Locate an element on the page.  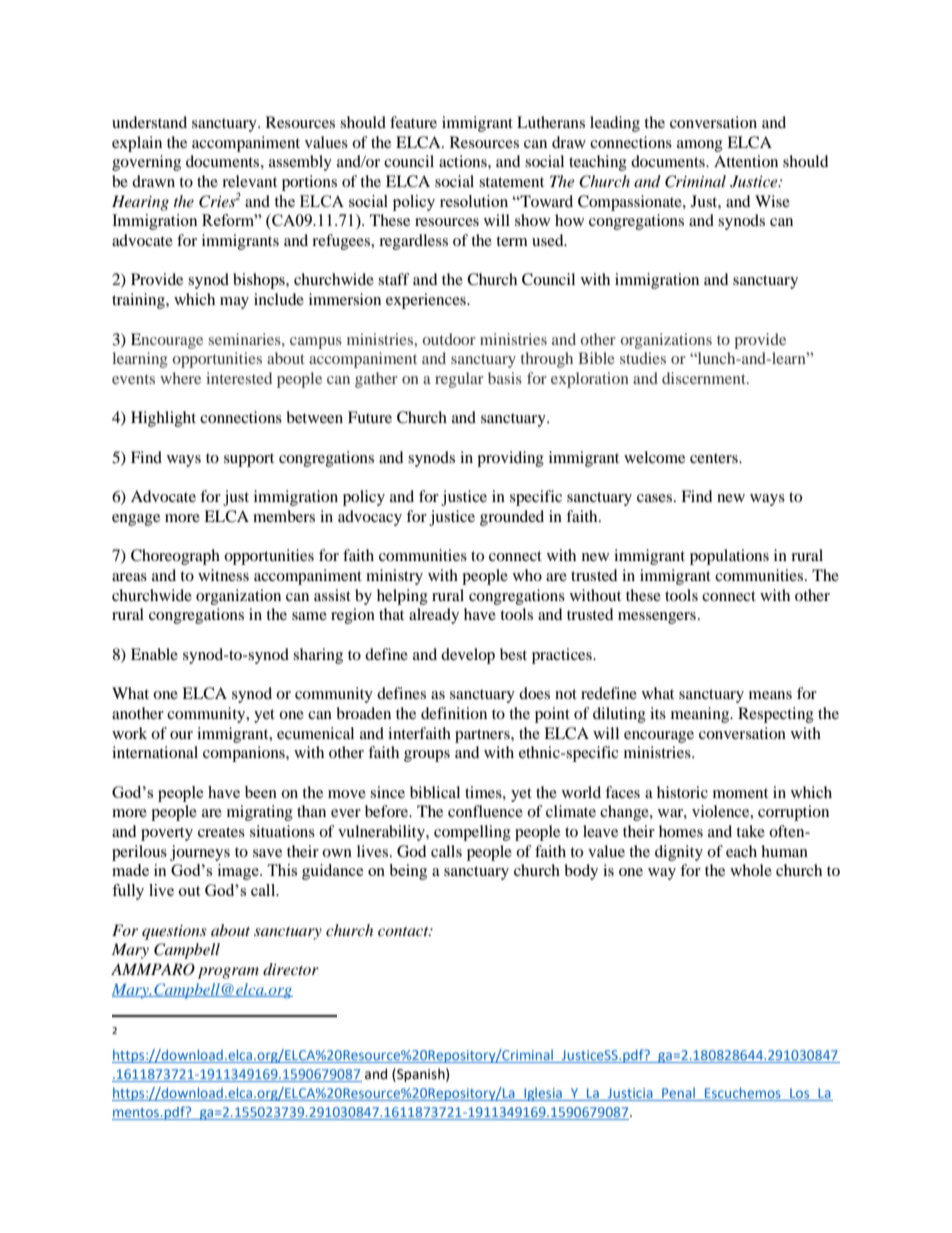
among is located at coordinates (700, 146).
